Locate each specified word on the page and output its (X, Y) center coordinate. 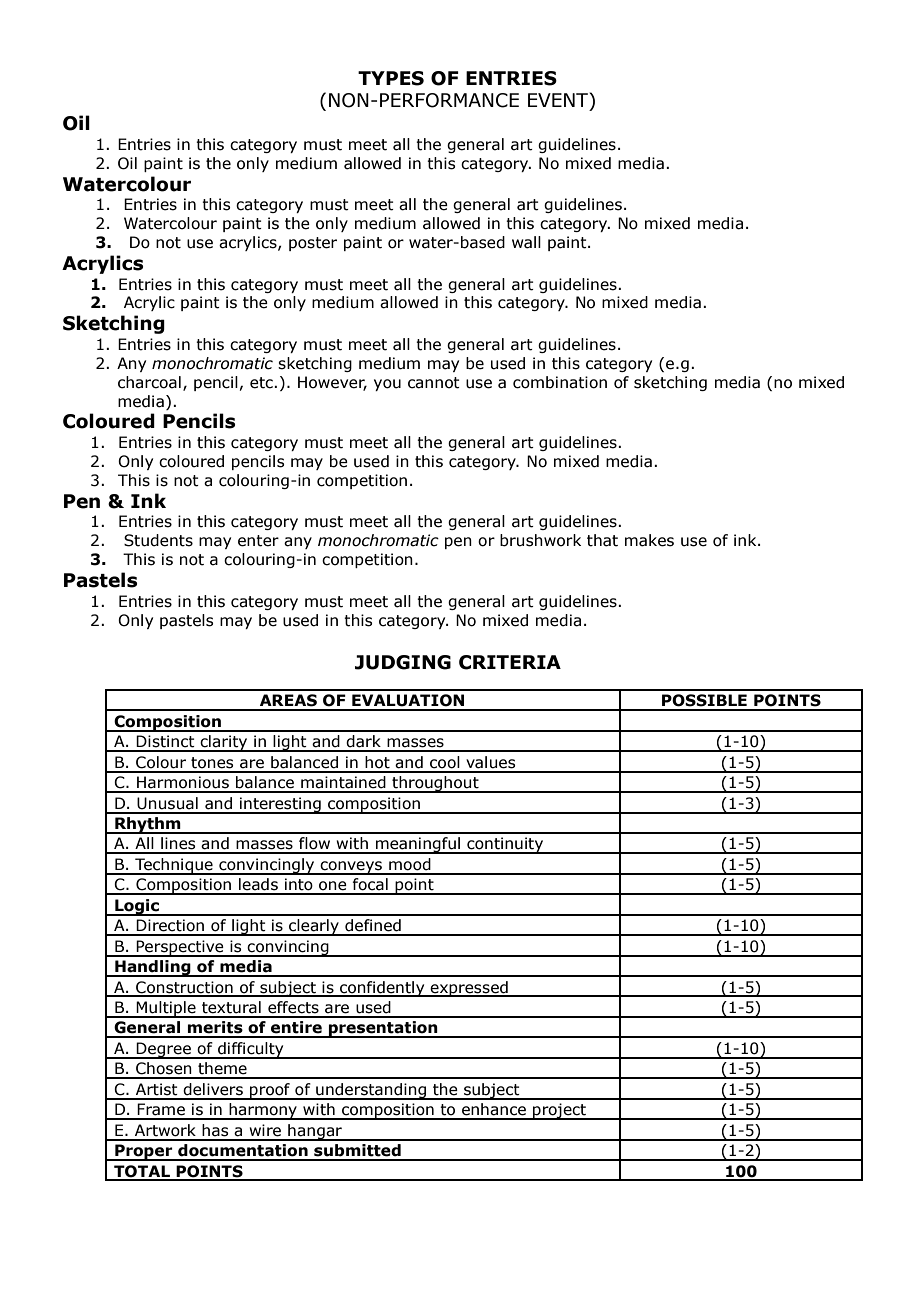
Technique (174, 866)
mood (410, 864)
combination (560, 382)
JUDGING (403, 662)
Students (158, 540)
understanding (371, 1091)
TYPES (391, 78)
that (602, 540)
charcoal (149, 382)
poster (313, 244)
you (387, 385)
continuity (505, 845)
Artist (157, 1089)
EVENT (559, 100)
